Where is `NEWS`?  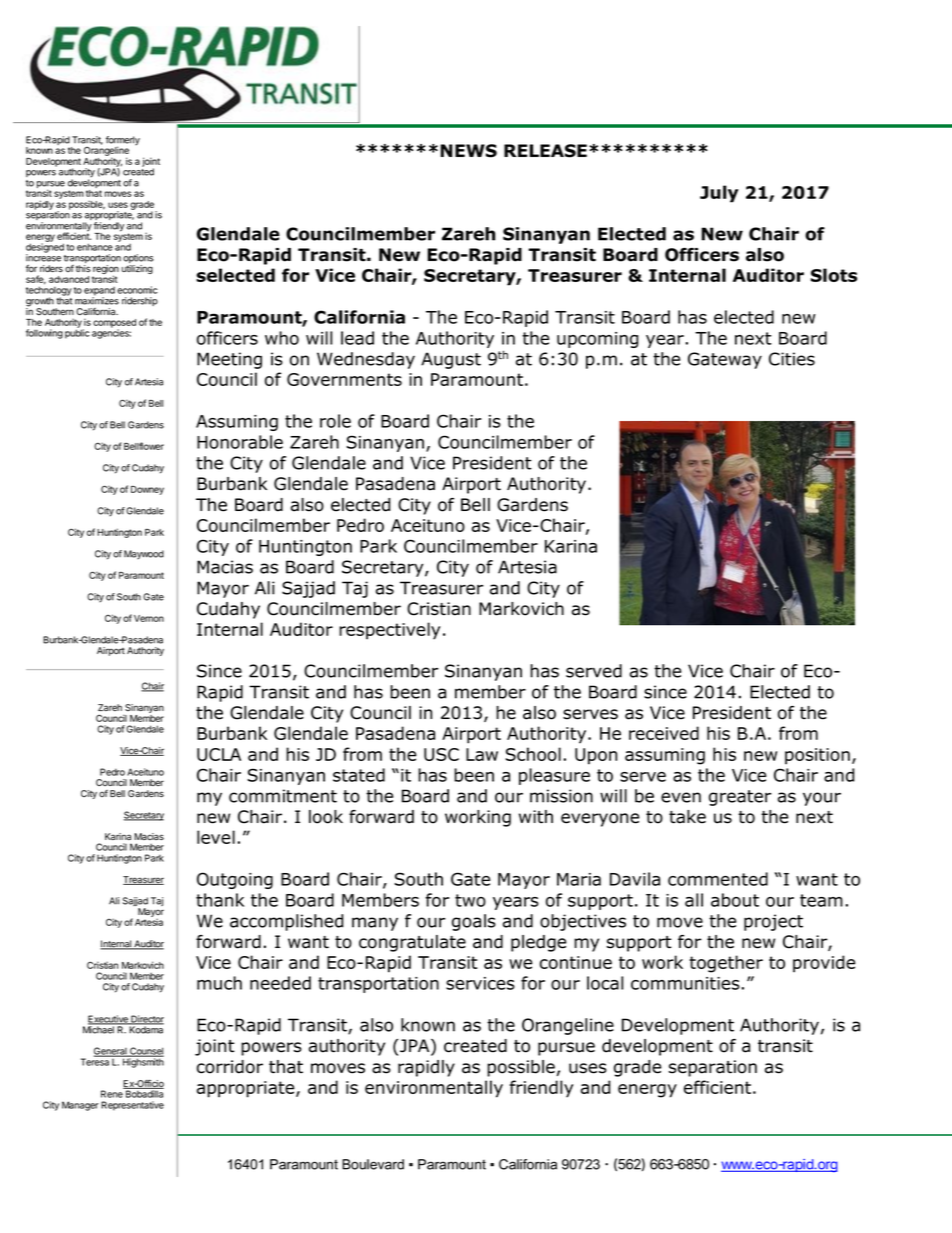
NEWS is located at coordinates (468, 151).
